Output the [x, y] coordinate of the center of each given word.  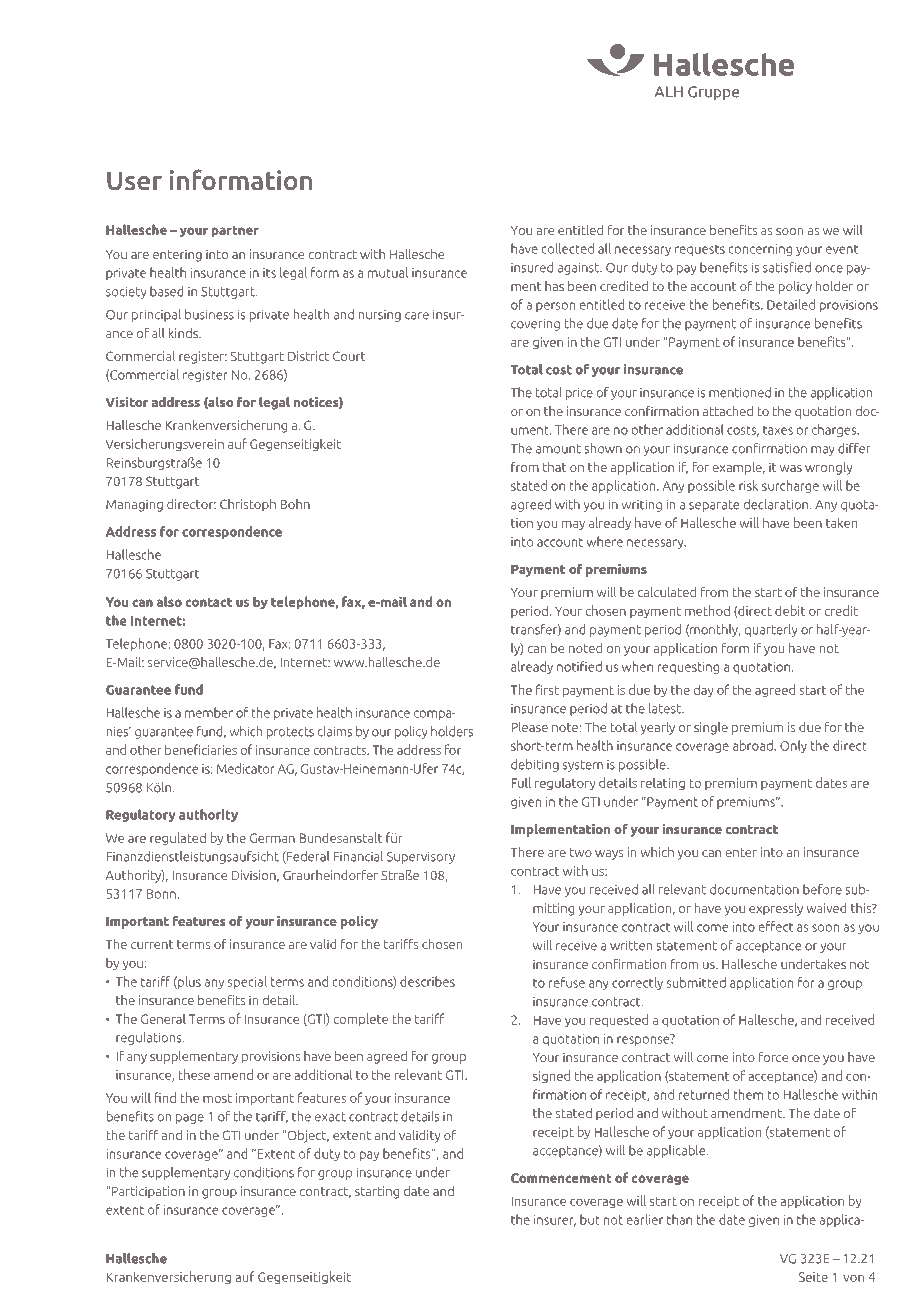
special [247, 982]
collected [567, 248]
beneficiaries [201, 749]
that [555, 467]
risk [748, 485]
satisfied [787, 267]
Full [521, 782]
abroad [754, 745]
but [590, 1219]
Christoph [248, 505]
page [190, 1119]
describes [427, 981]
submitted [696, 982]
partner [235, 231]
